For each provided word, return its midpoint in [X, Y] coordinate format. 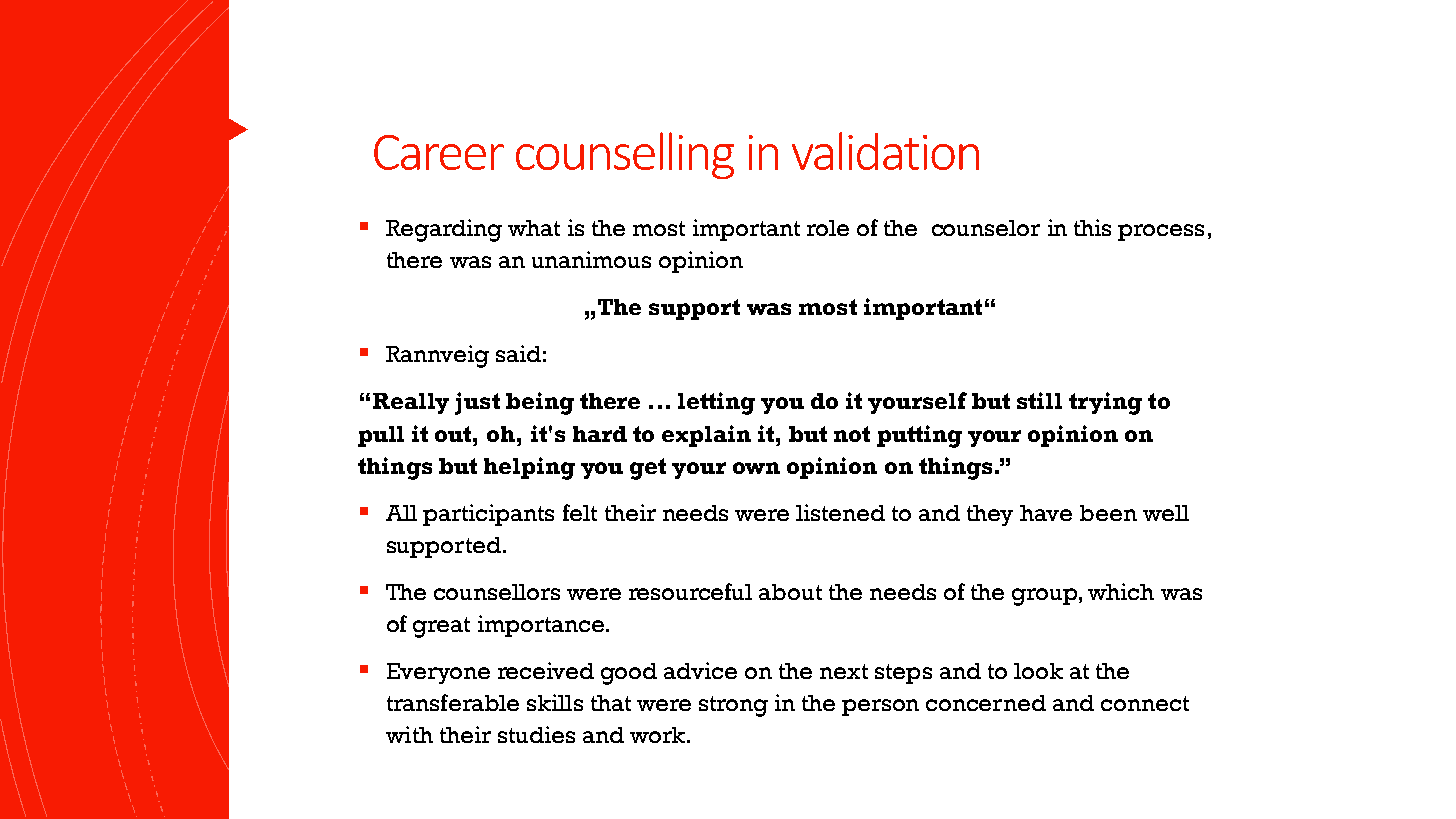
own [756, 468]
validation [885, 151]
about [790, 592]
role [828, 228]
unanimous [591, 259]
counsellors [497, 592]
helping [529, 468]
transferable [453, 702]
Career [439, 152]
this [1092, 227]
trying [1105, 403]
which [1121, 591]
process [1161, 232]
